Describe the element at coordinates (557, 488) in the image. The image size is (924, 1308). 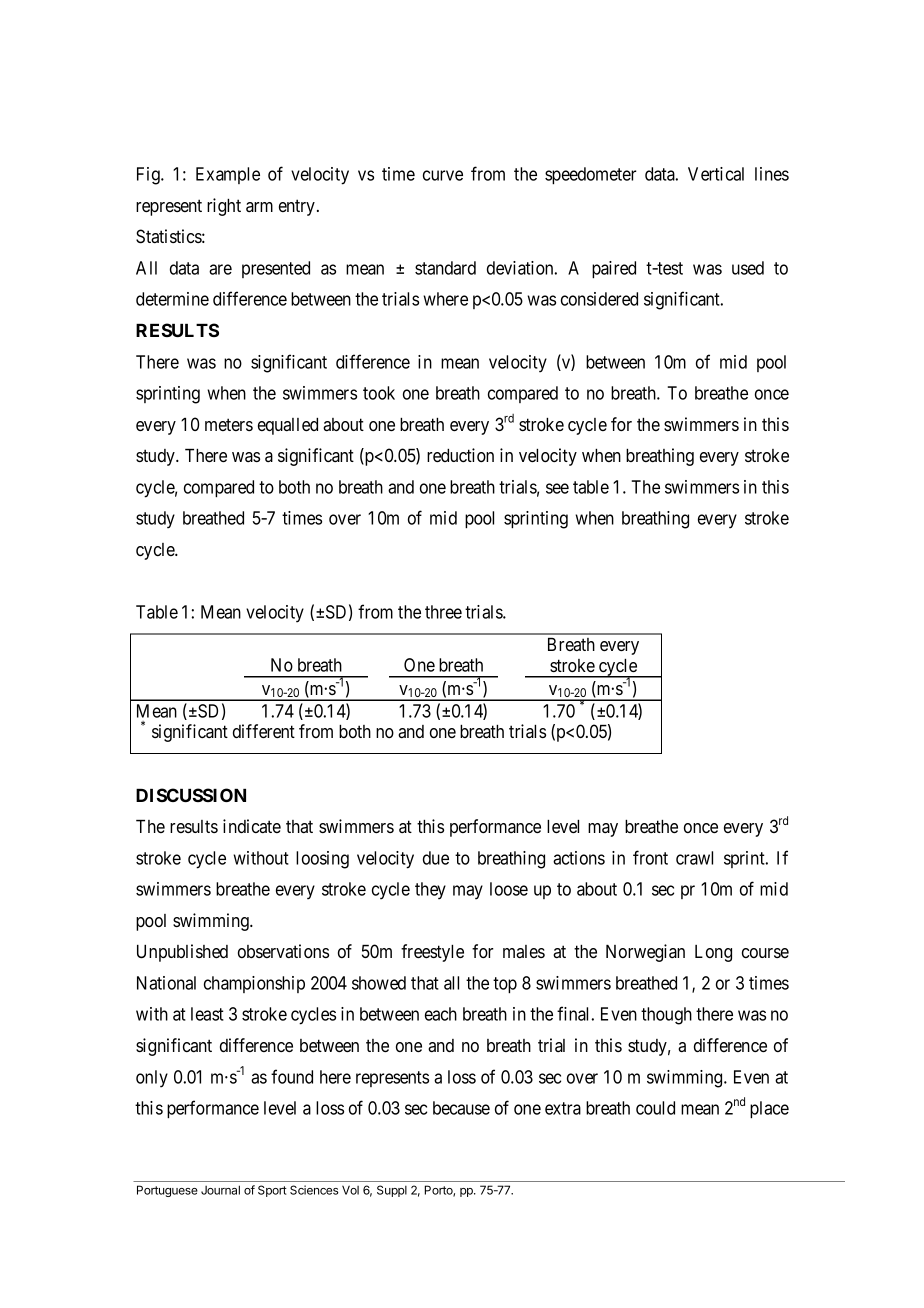
I see `see` at that location.
